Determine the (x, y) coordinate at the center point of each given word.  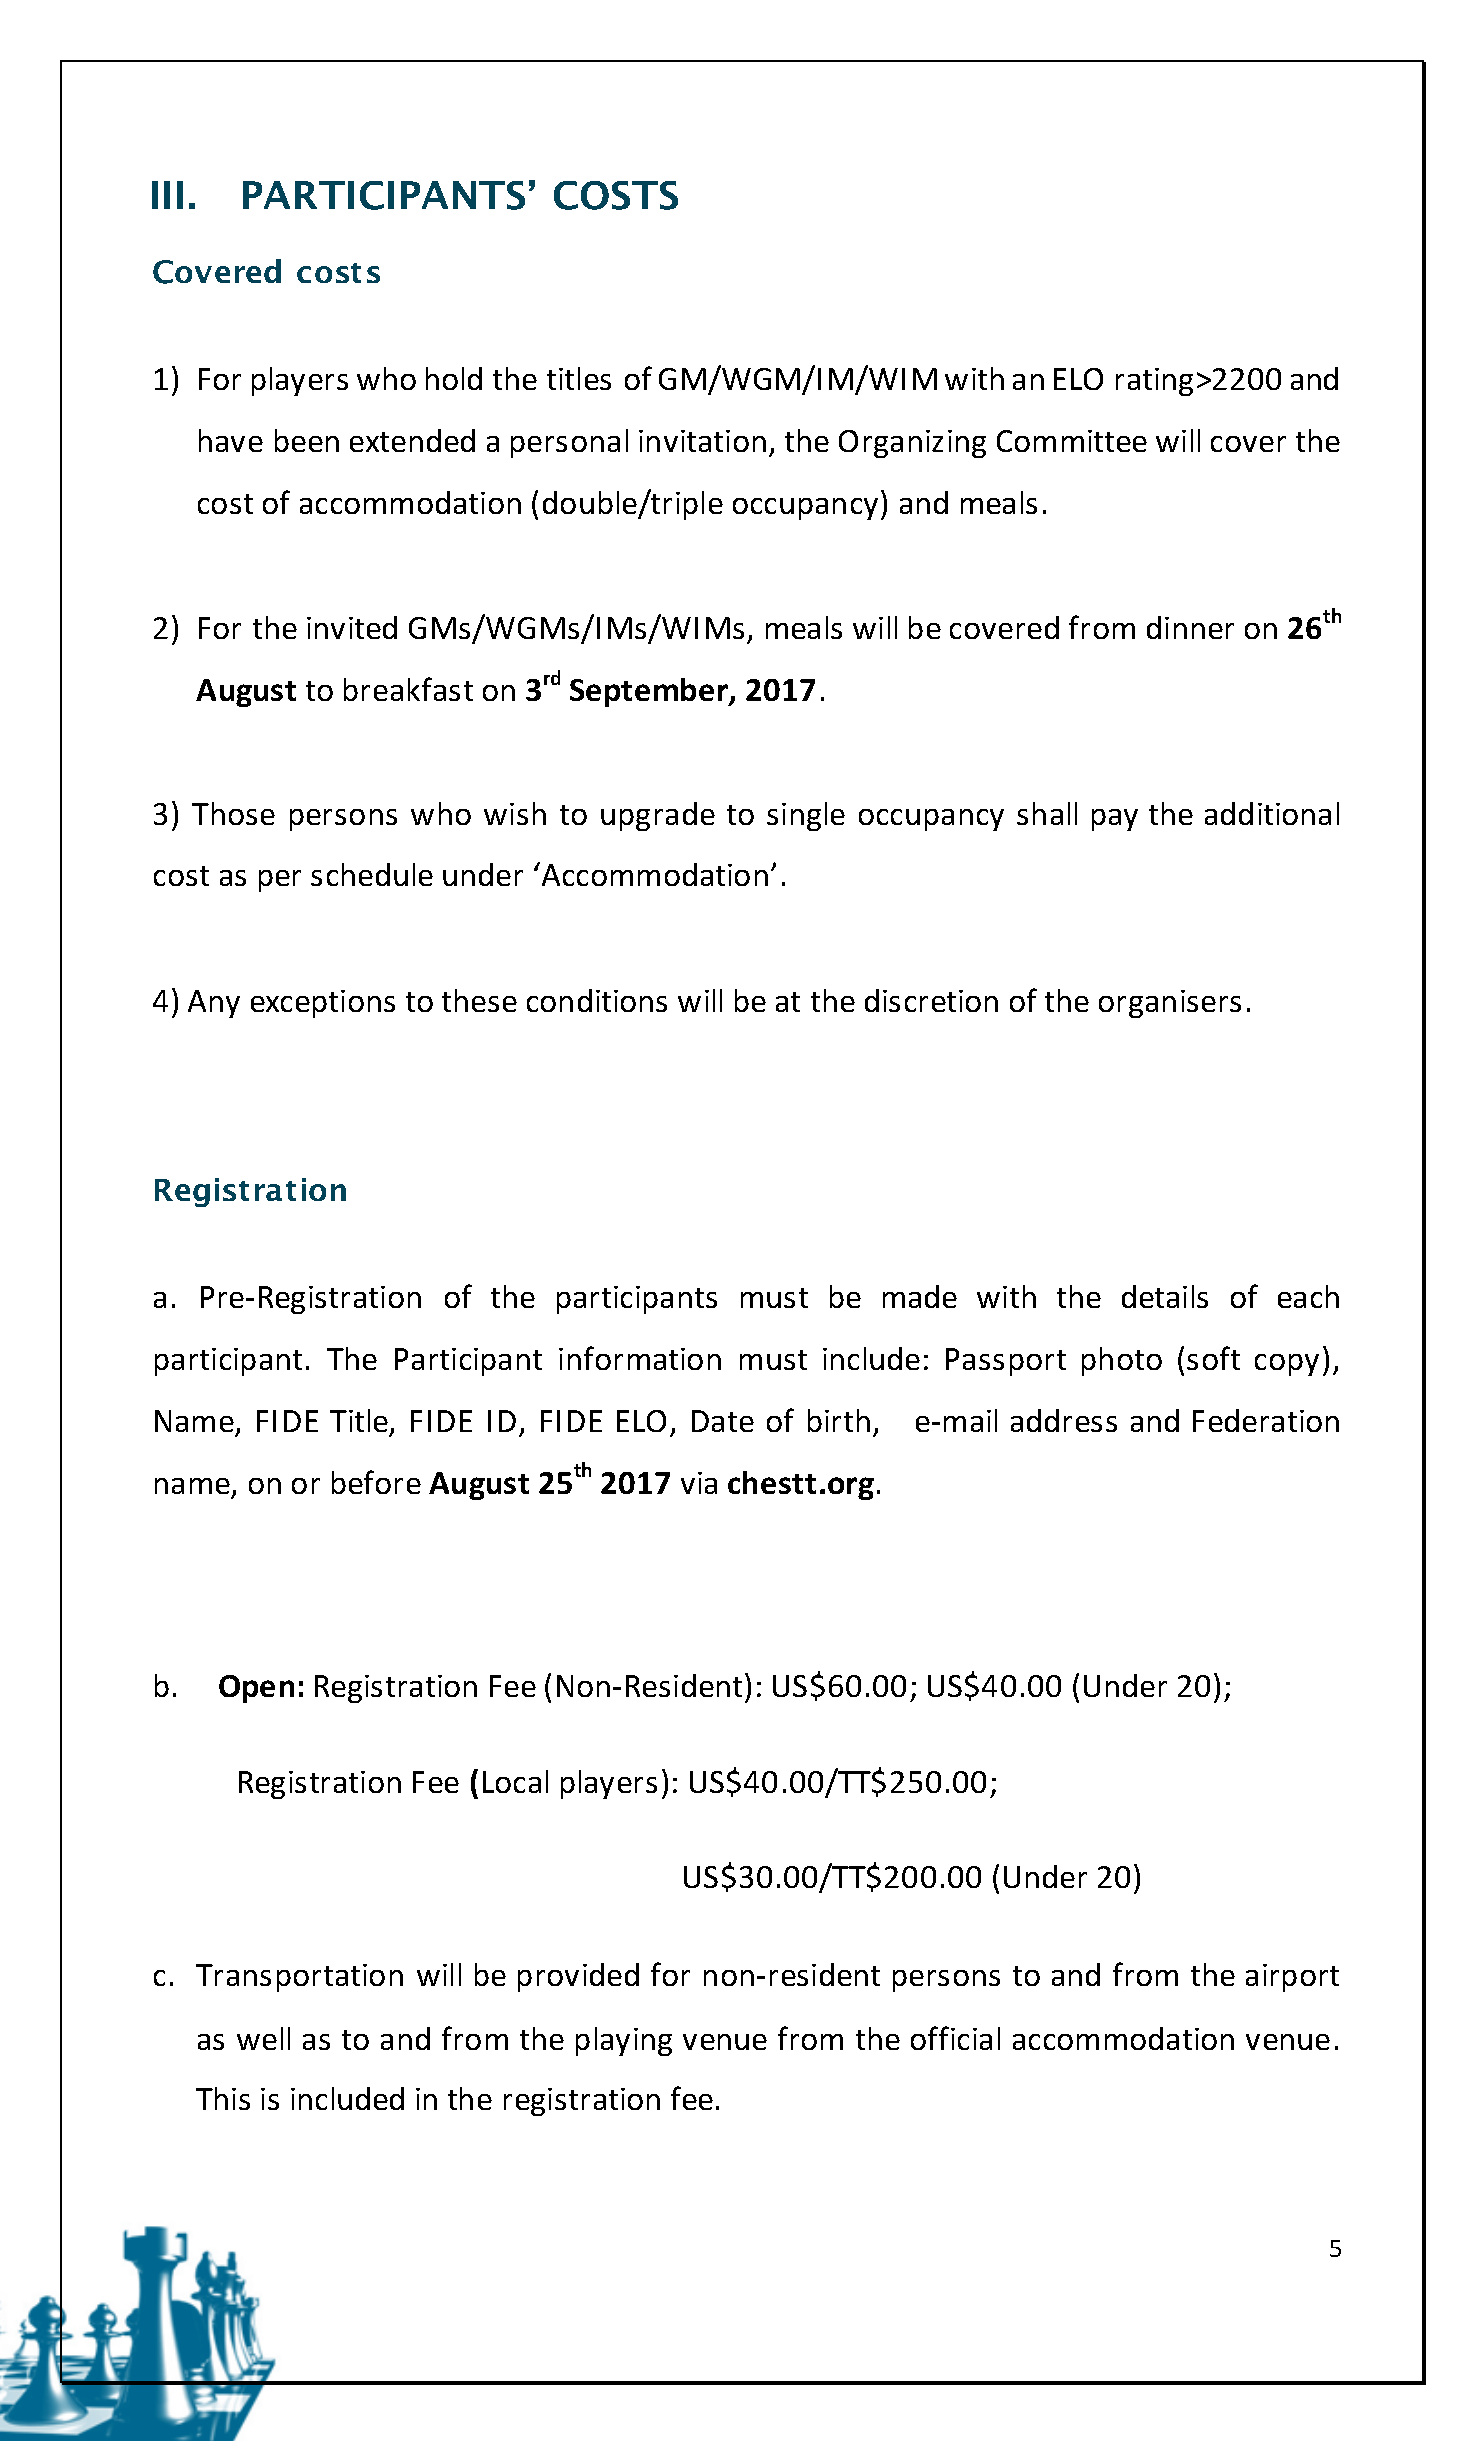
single (806, 816)
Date (723, 1421)
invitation (702, 441)
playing (624, 2041)
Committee (1072, 441)
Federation (1266, 1420)
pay (1115, 820)
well (263, 2038)
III (167, 195)
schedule (372, 874)
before (376, 1482)
